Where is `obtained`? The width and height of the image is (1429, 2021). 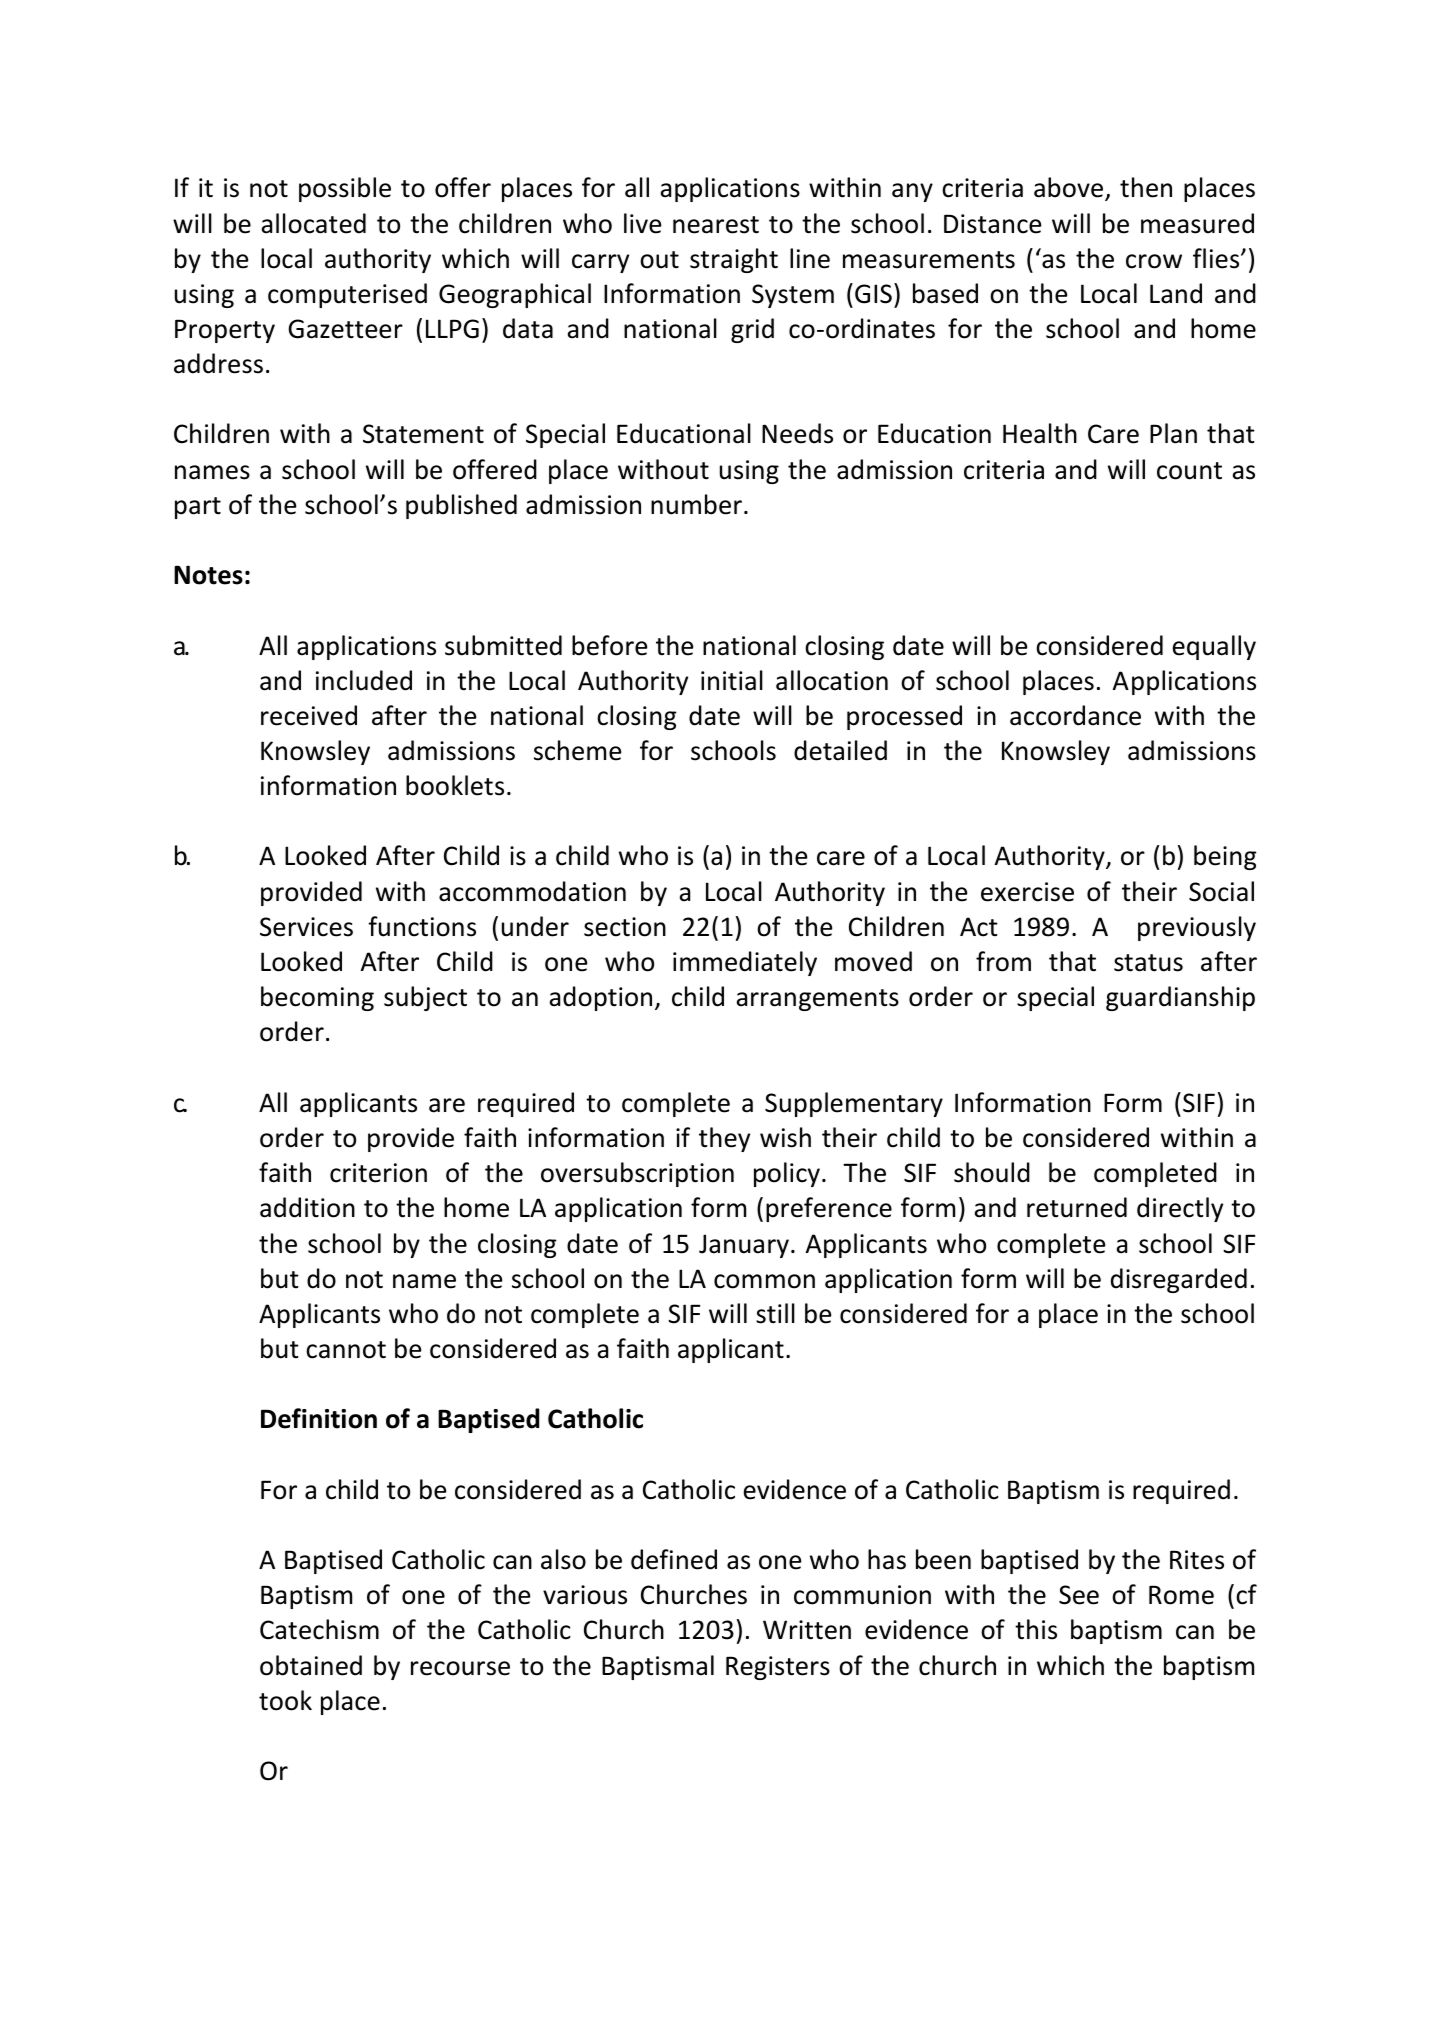
obtained is located at coordinates (311, 1665).
